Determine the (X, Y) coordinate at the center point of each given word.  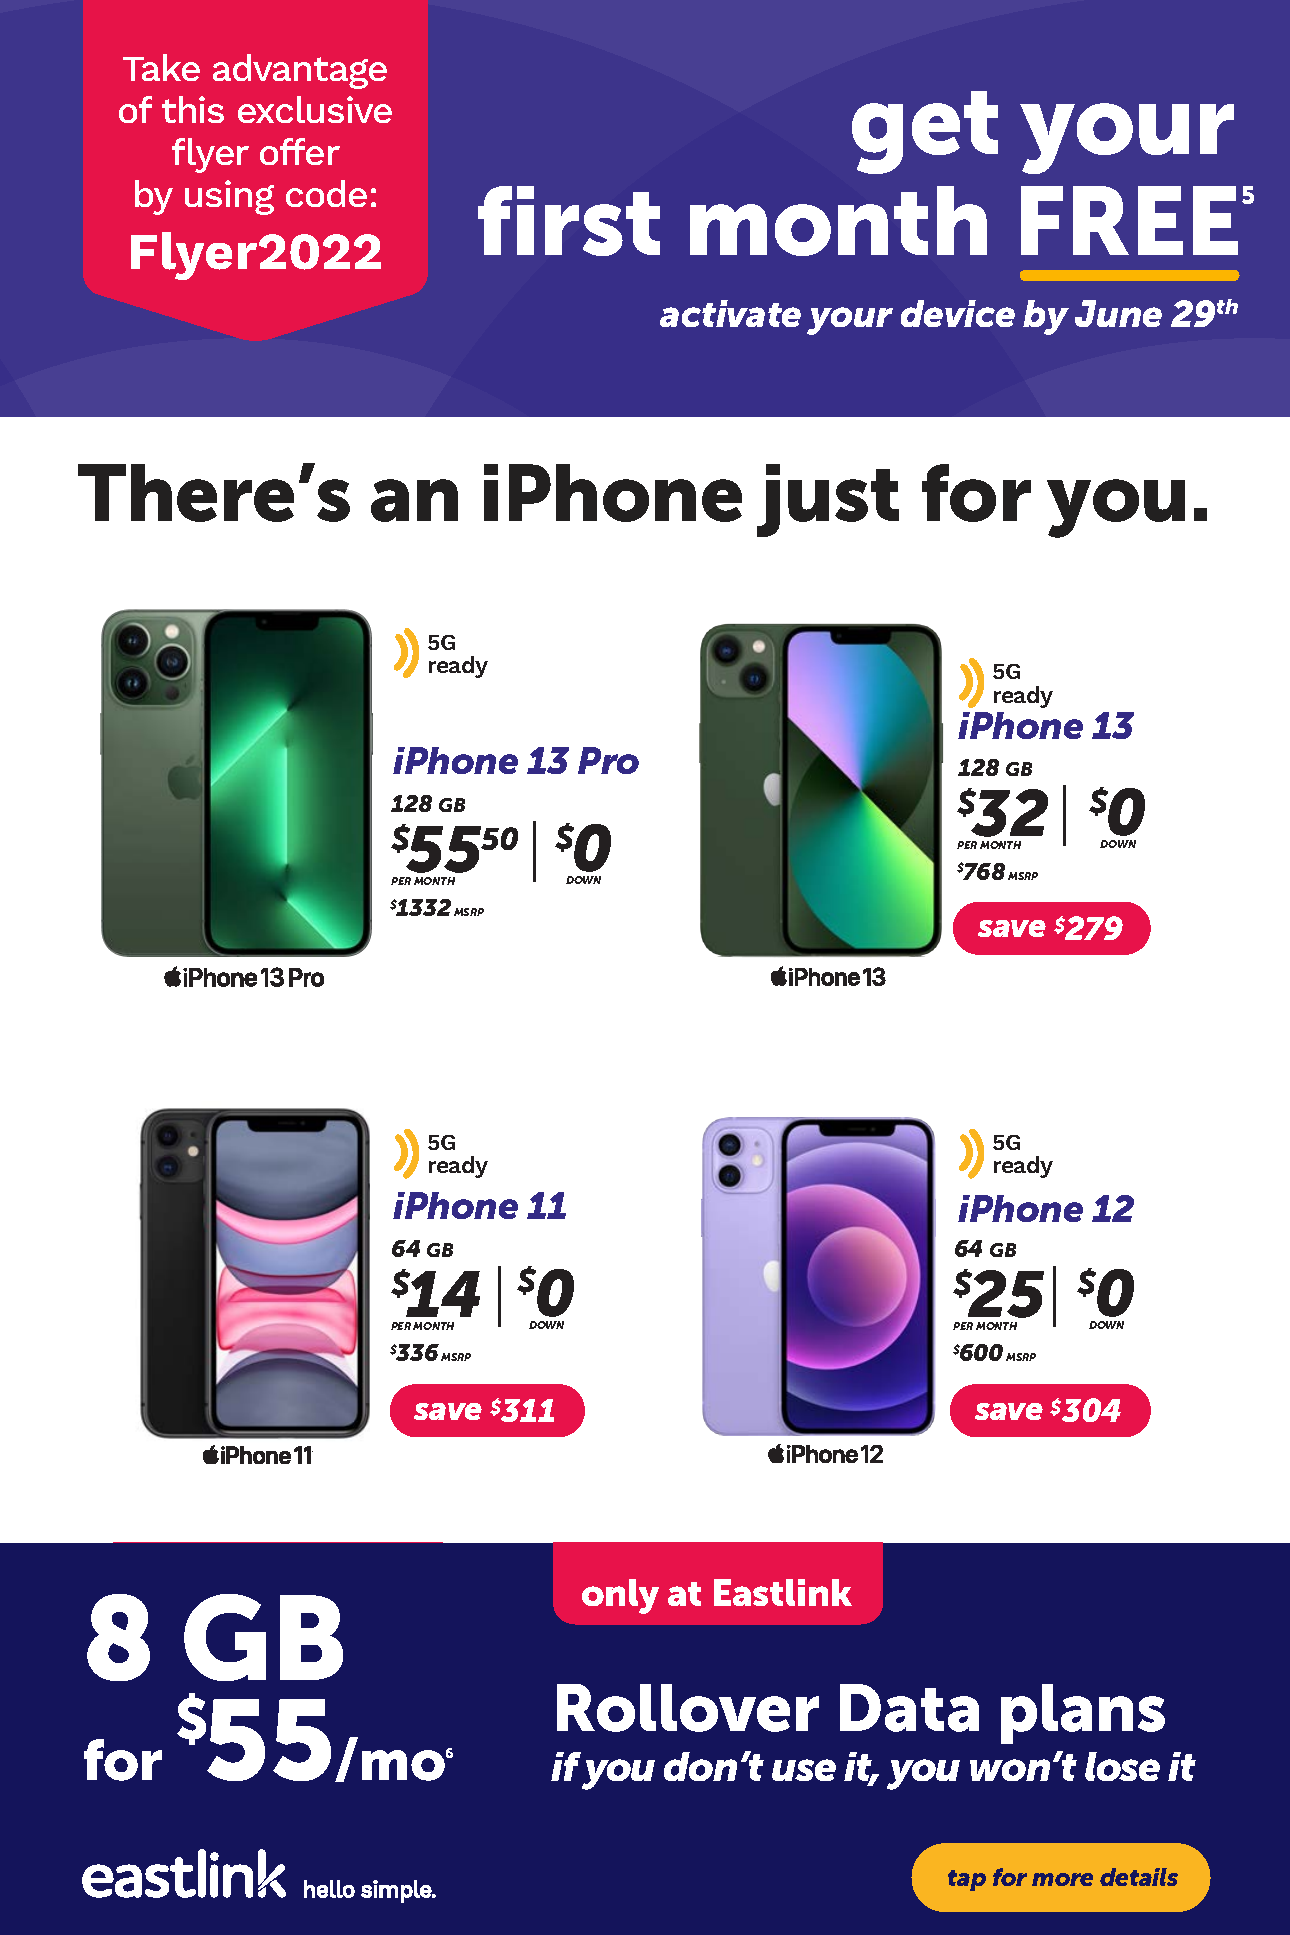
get (925, 132)
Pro (608, 760)
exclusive (315, 109)
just (828, 500)
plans (1083, 1714)
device (958, 313)
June (1118, 313)
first (569, 221)
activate (730, 313)
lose (1122, 1766)
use (804, 1770)
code (326, 193)
